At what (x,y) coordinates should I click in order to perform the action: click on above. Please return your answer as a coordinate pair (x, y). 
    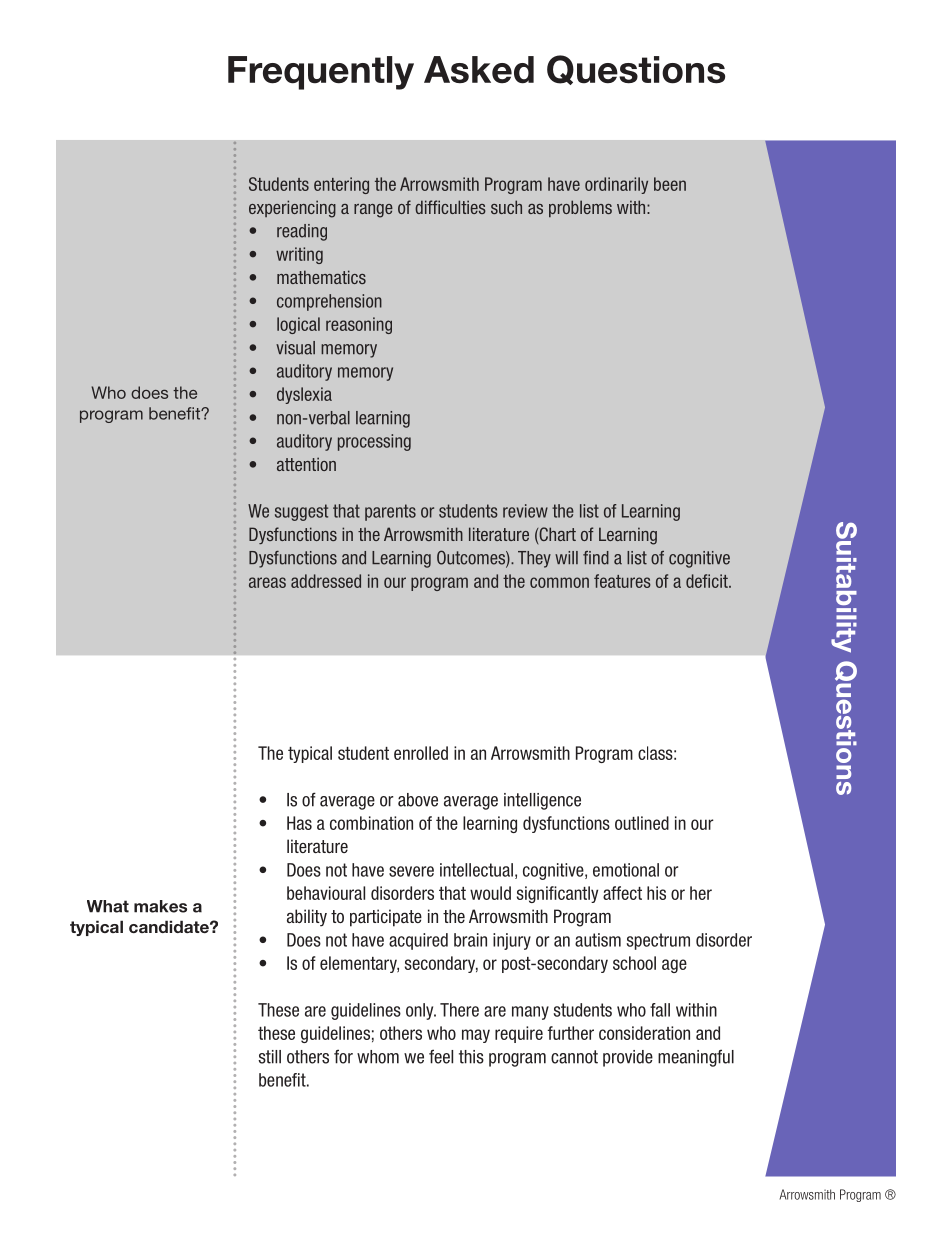
    Looking at the image, I should click on (418, 800).
